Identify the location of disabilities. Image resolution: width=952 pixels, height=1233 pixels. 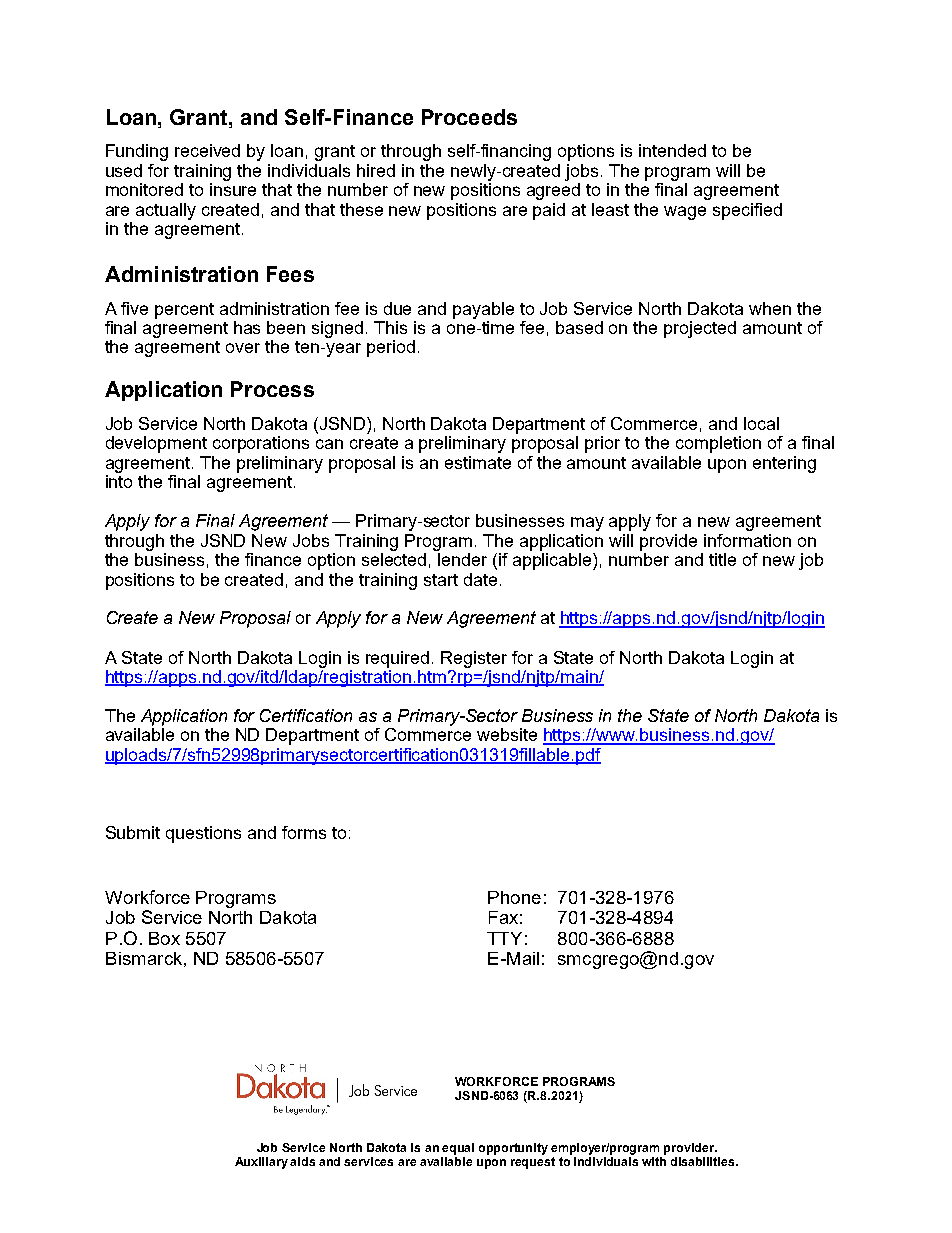
(704, 1161).
